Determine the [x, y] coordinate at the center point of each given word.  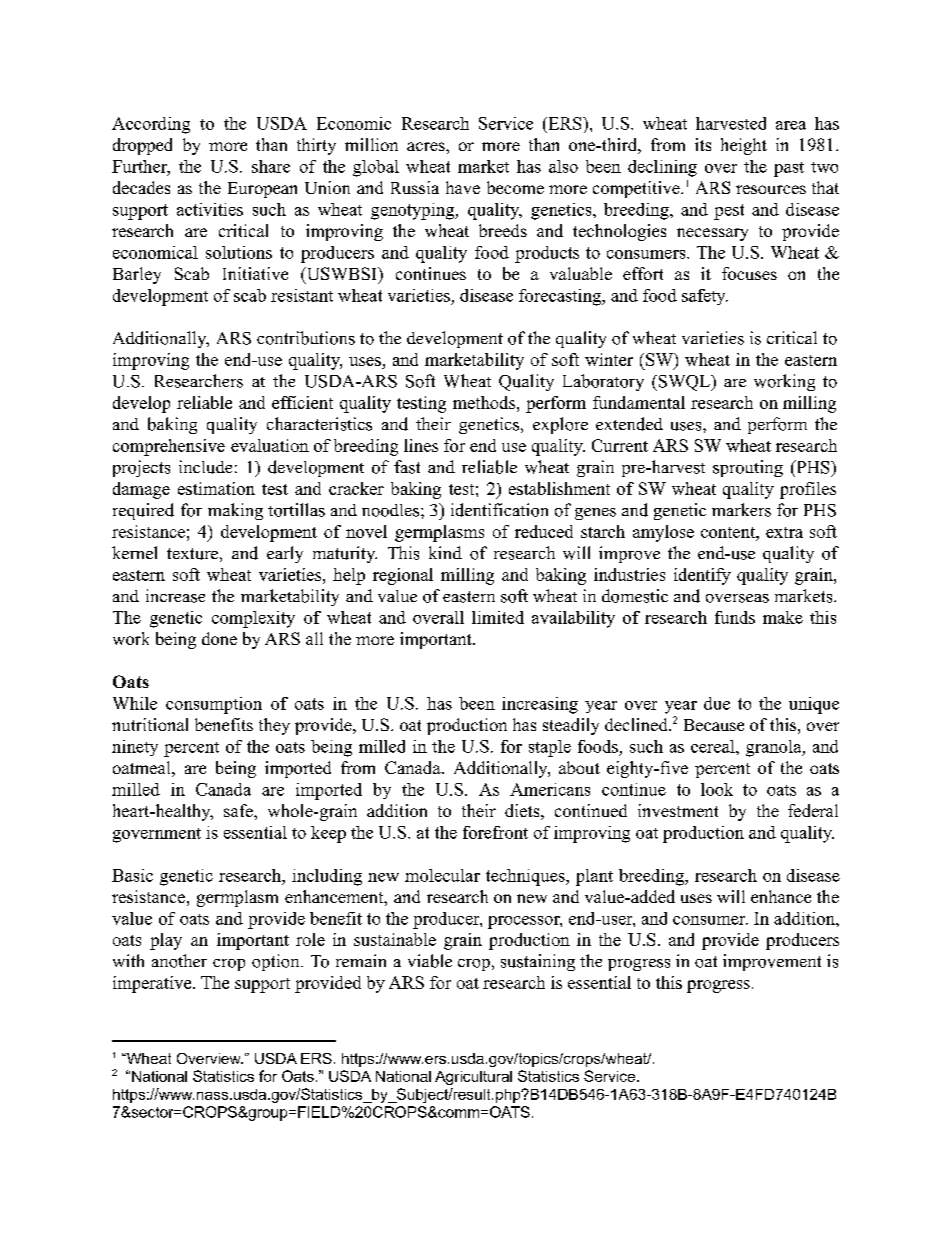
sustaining [538, 962]
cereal [714, 746]
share [271, 166]
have [463, 187]
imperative [153, 984]
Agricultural [473, 1078]
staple [550, 748]
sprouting [748, 468]
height [744, 146]
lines [421, 445]
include [205, 467]
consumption [214, 705]
